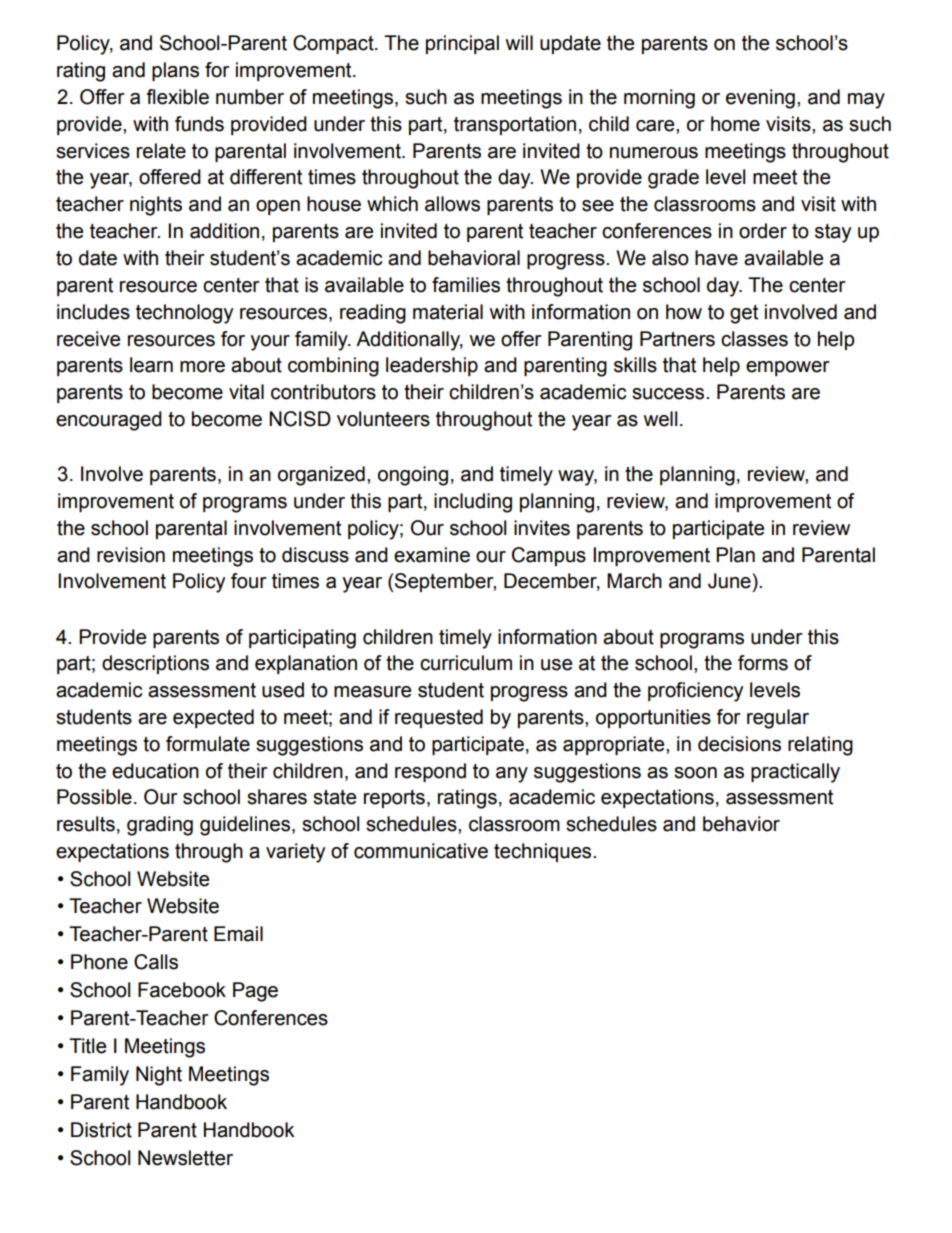 The image size is (952, 1233). Describe the element at coordinates (462, 44) in the image. I see `principal` at that location.
